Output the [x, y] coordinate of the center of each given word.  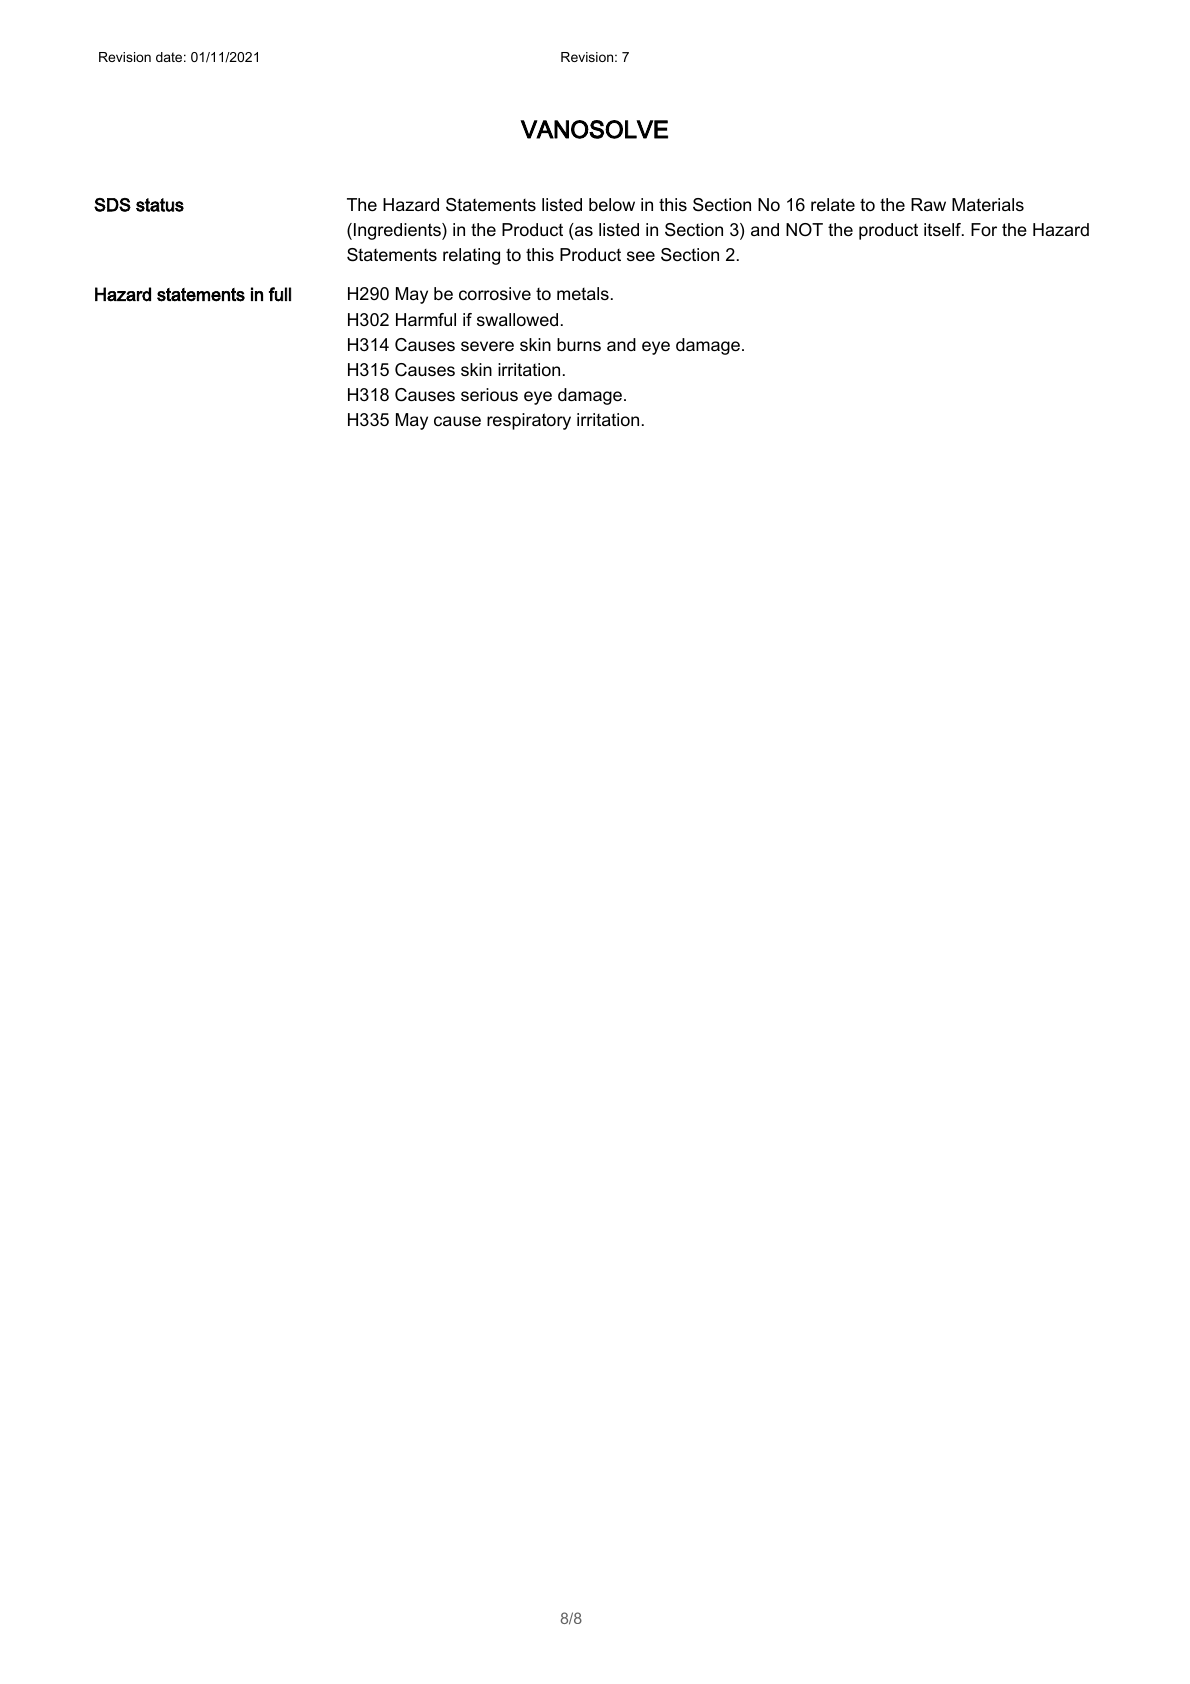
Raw [928, 204]
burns [579, 344]
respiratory [529, 421]
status [160, 205]
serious [489, 395]
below [612, 205]
